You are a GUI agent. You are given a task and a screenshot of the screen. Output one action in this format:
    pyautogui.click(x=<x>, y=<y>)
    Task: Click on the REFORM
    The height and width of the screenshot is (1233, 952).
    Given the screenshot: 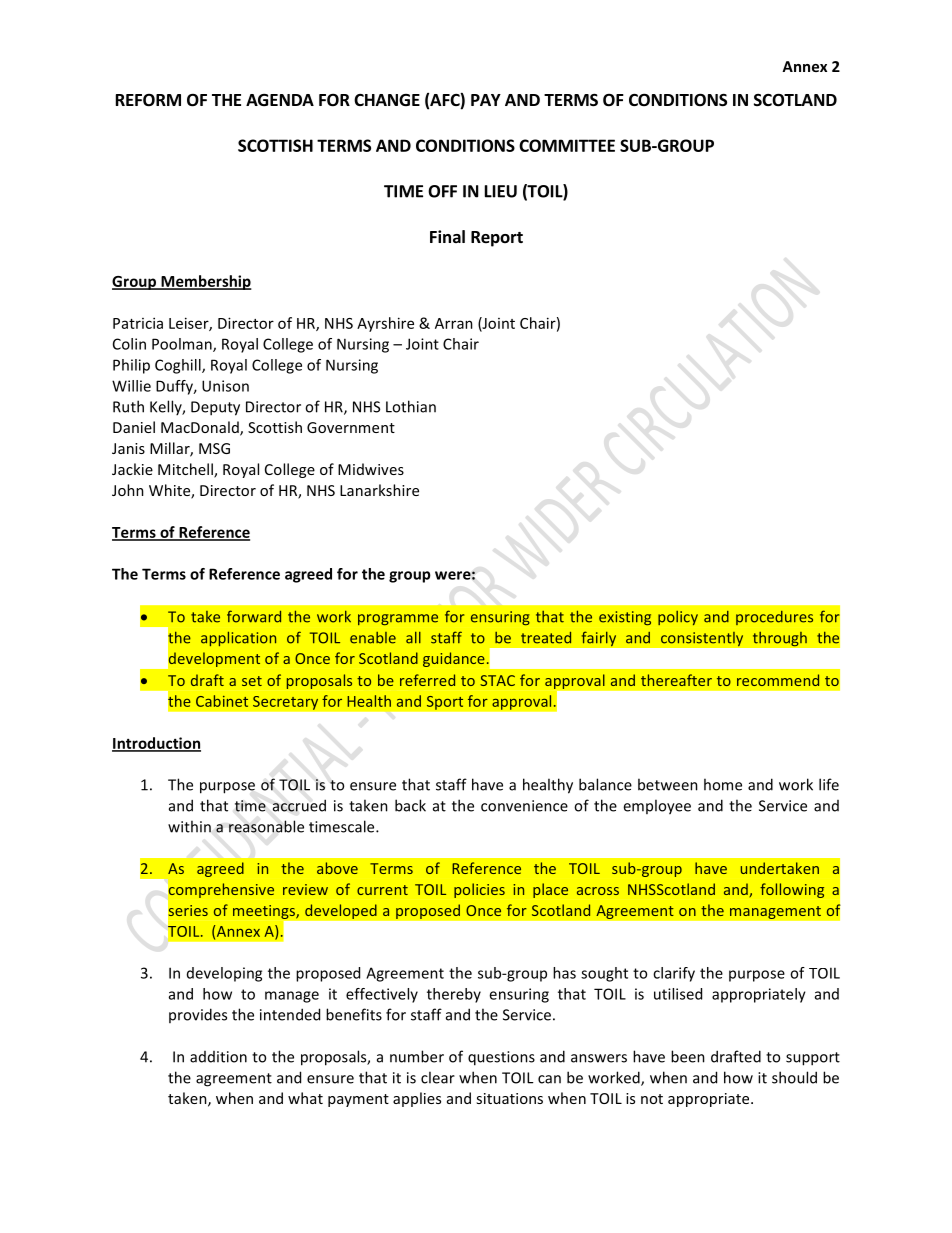 What is the action you would take?
    pyautogui.click(x=148, y=100)
